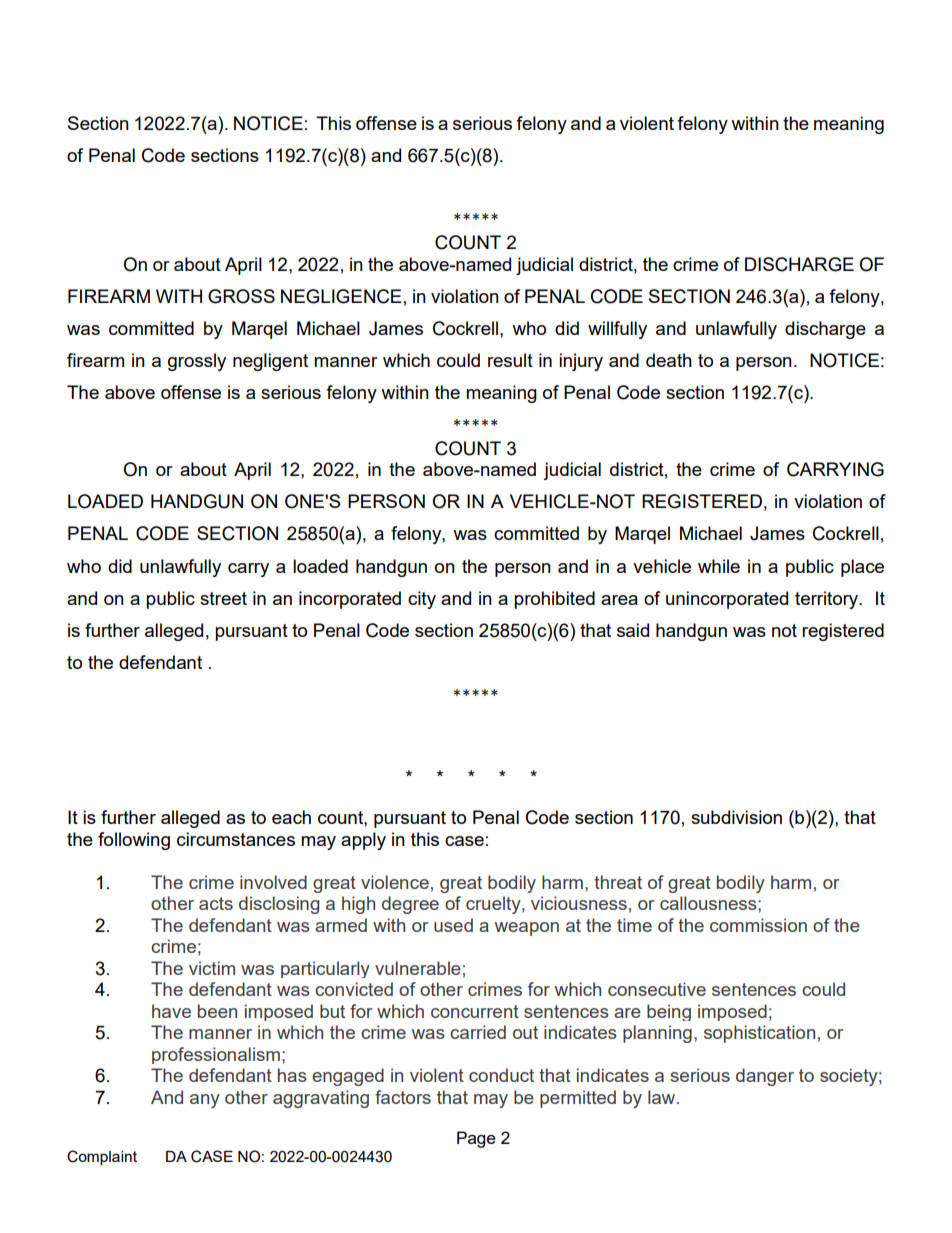 Image resolution: width=952 pixels, height=1233 pixels. Describe the element at coordinates (765, 1077) in the page. I see `danger` at that location.
